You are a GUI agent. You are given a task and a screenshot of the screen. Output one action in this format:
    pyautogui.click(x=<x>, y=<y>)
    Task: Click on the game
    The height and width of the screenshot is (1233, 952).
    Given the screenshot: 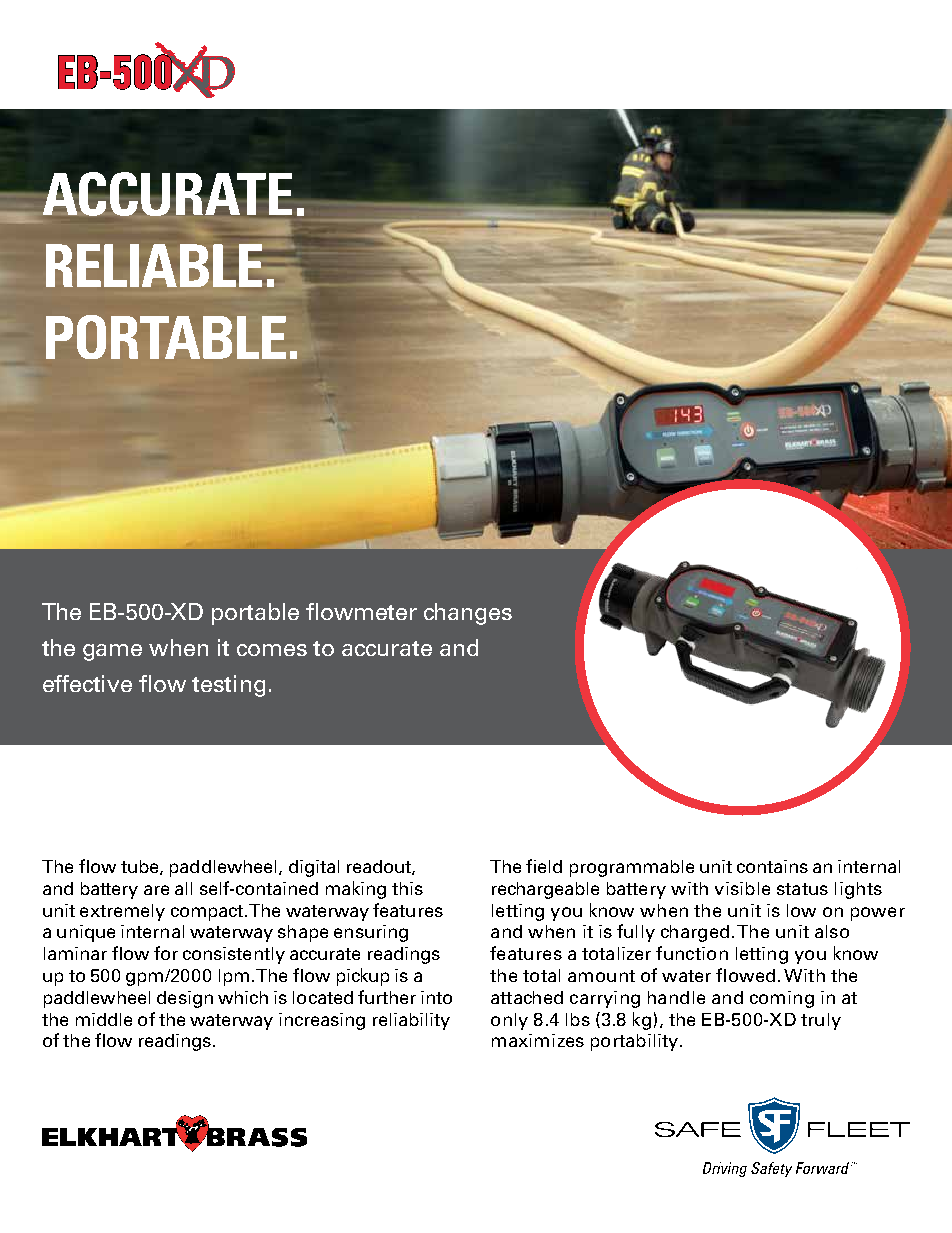 What is the action you would take?
    pyautogui.click(x=112, y=652)
